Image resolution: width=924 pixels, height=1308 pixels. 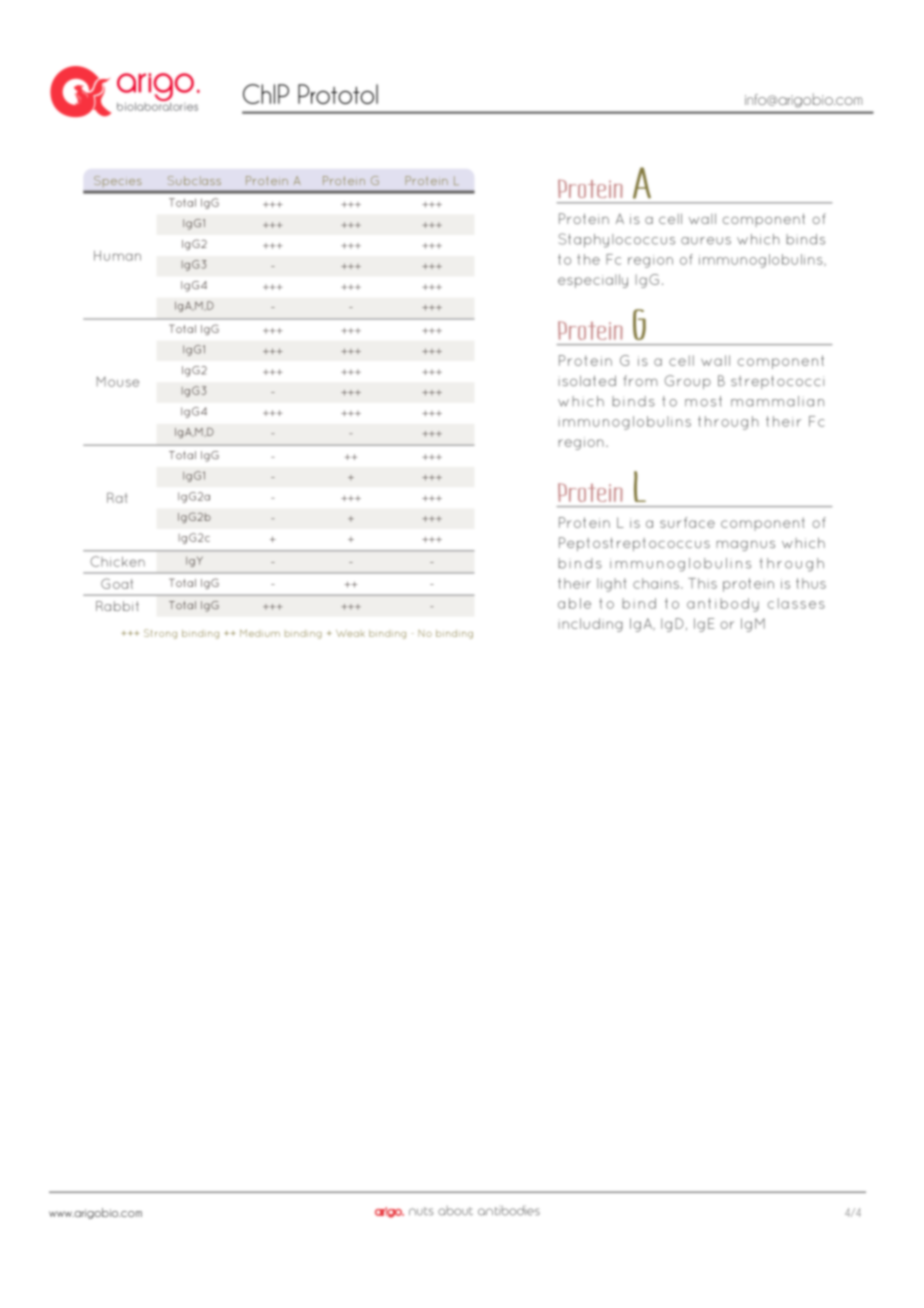 What do you see at coordinates (509, 1210) in the image?
I see `antibodies` at bounding box center [509, 1210].
